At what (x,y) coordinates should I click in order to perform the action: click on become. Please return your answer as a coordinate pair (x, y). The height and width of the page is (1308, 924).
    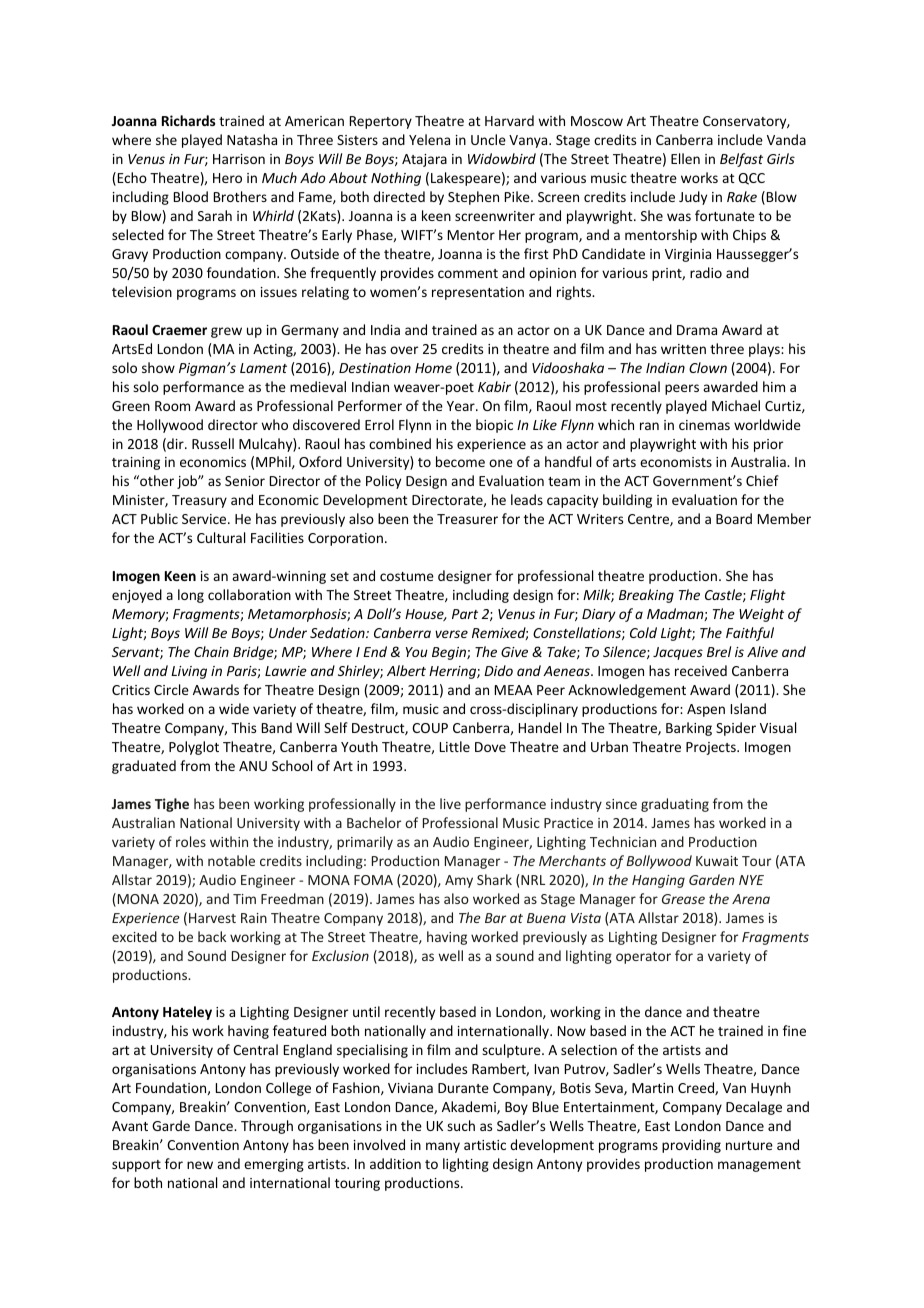
    Looking at the image, I should click on (460, 461).
